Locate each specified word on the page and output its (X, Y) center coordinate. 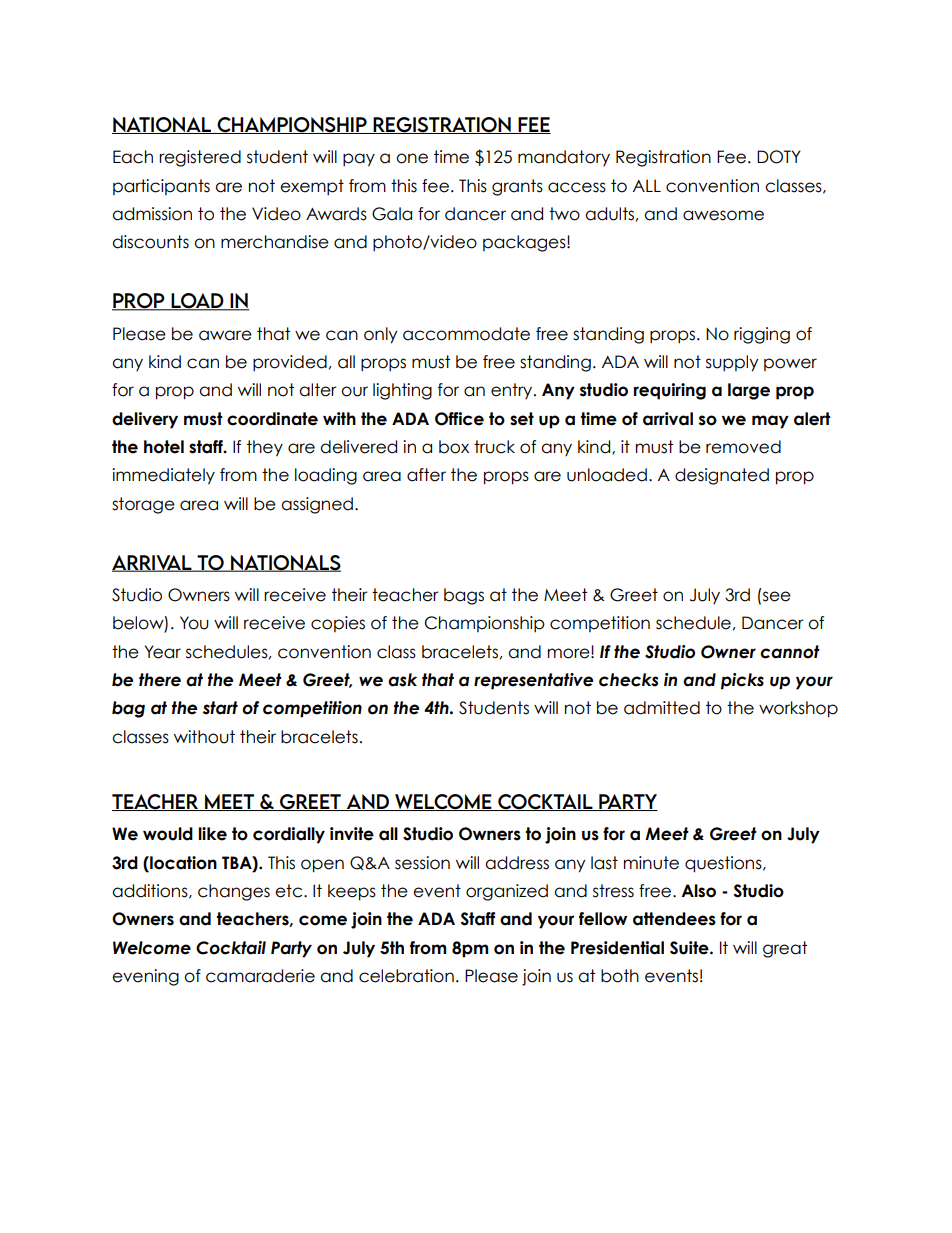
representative (533, 681)
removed (743, 447)
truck (494, 447)
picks (742, 681)
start (220, 708)
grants (517, 187)
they (265, 448)
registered (200, 158)
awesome (723, 215)
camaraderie (260, 976)
